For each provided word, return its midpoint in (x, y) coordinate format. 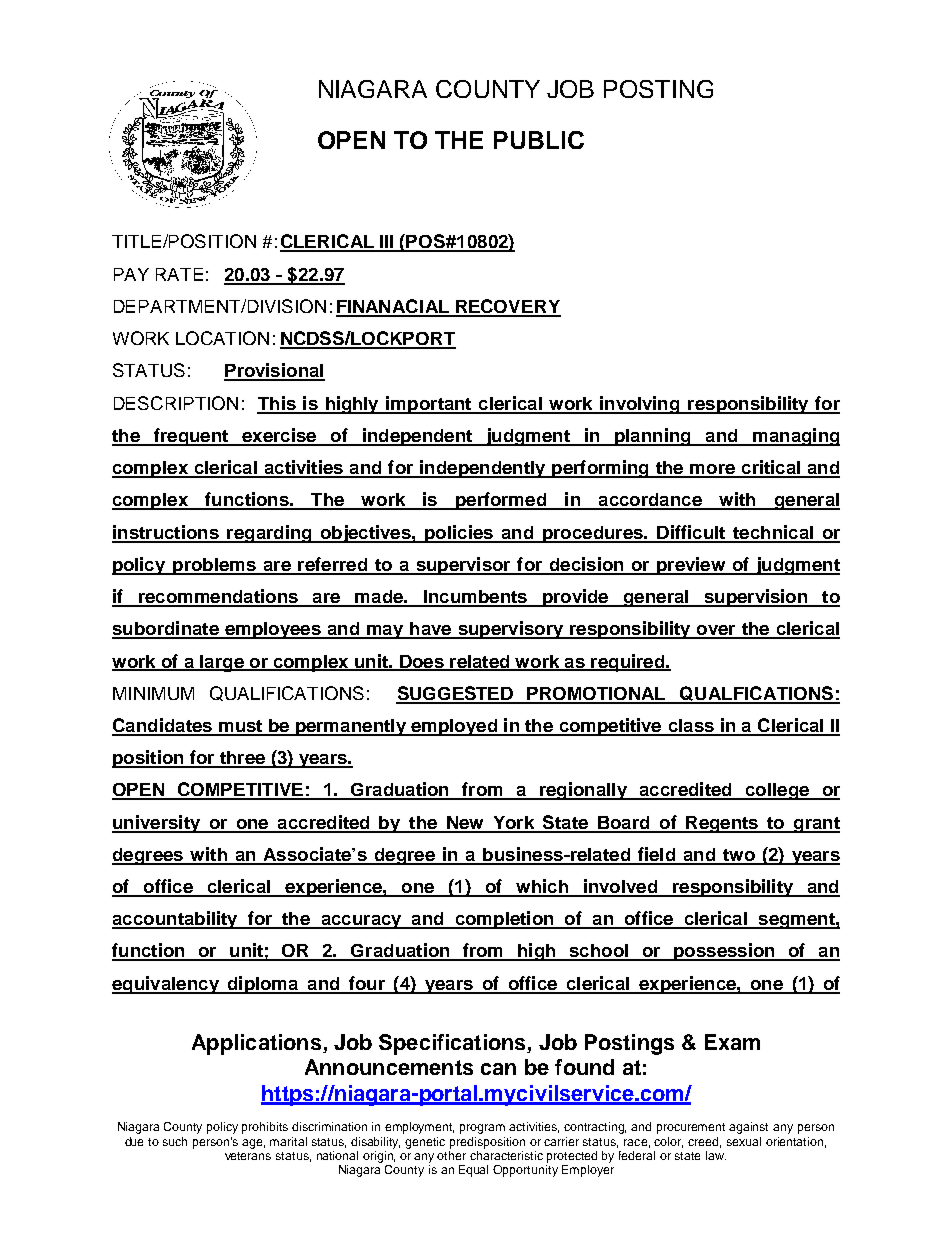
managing (795, 437)
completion (504, 920)
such (175, 1141)
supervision (756, 598)
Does (421, 662)
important (429, 405)
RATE (179, 274)
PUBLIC (539, 140)
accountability (176, 920)
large (222, 663)
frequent (190, 437)
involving (640, 405)
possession (724, 952)
